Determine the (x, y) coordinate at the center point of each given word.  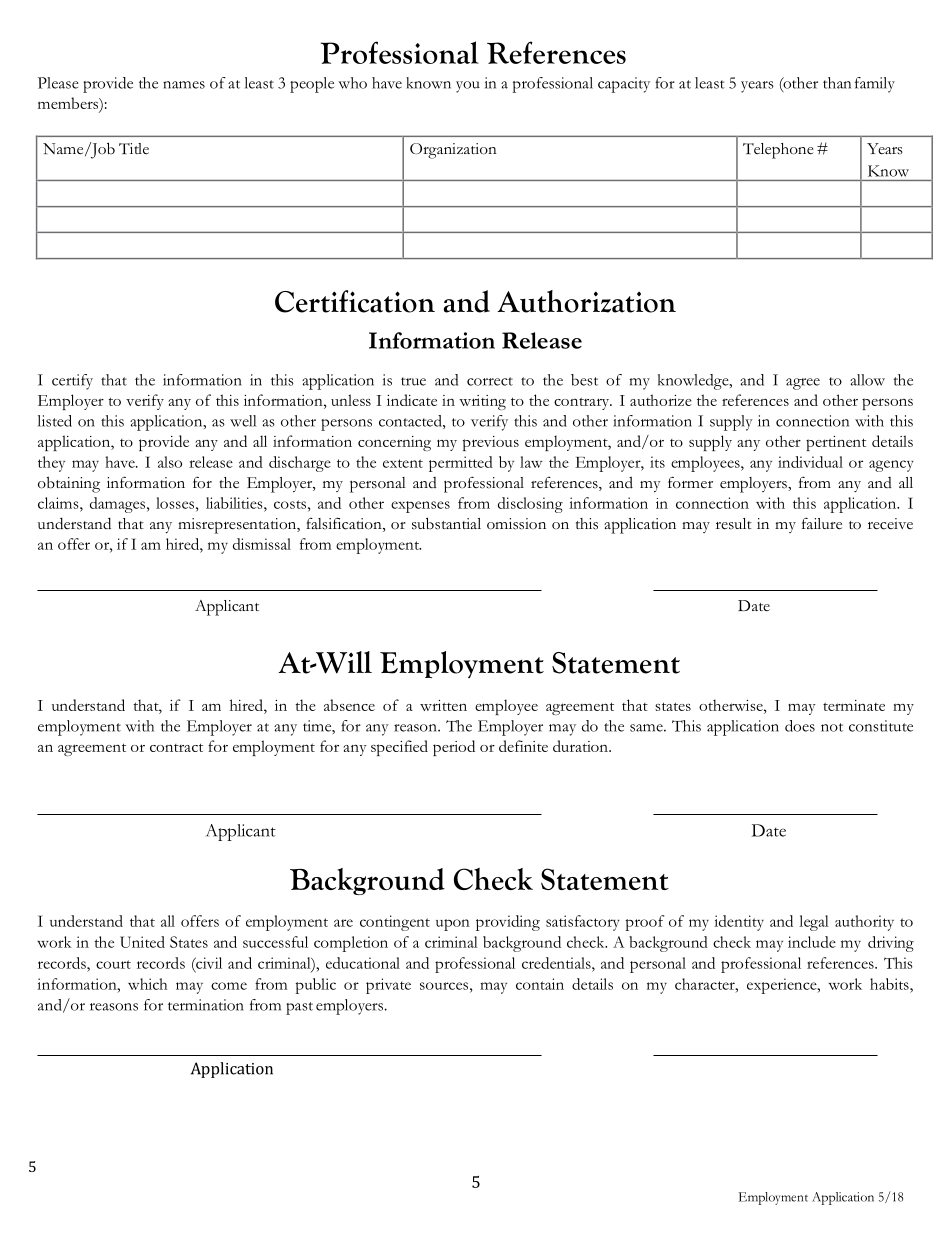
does (800, 726)
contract (176, 747)
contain (540, 984)
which (147, 984)
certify (72, 382)
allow (867, 380)
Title (134, 148)
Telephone (778, 151)
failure (822, 523)
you (468, 87)
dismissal (262, 544)
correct (490, 381)
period (454, 748)
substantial (446, 523)
